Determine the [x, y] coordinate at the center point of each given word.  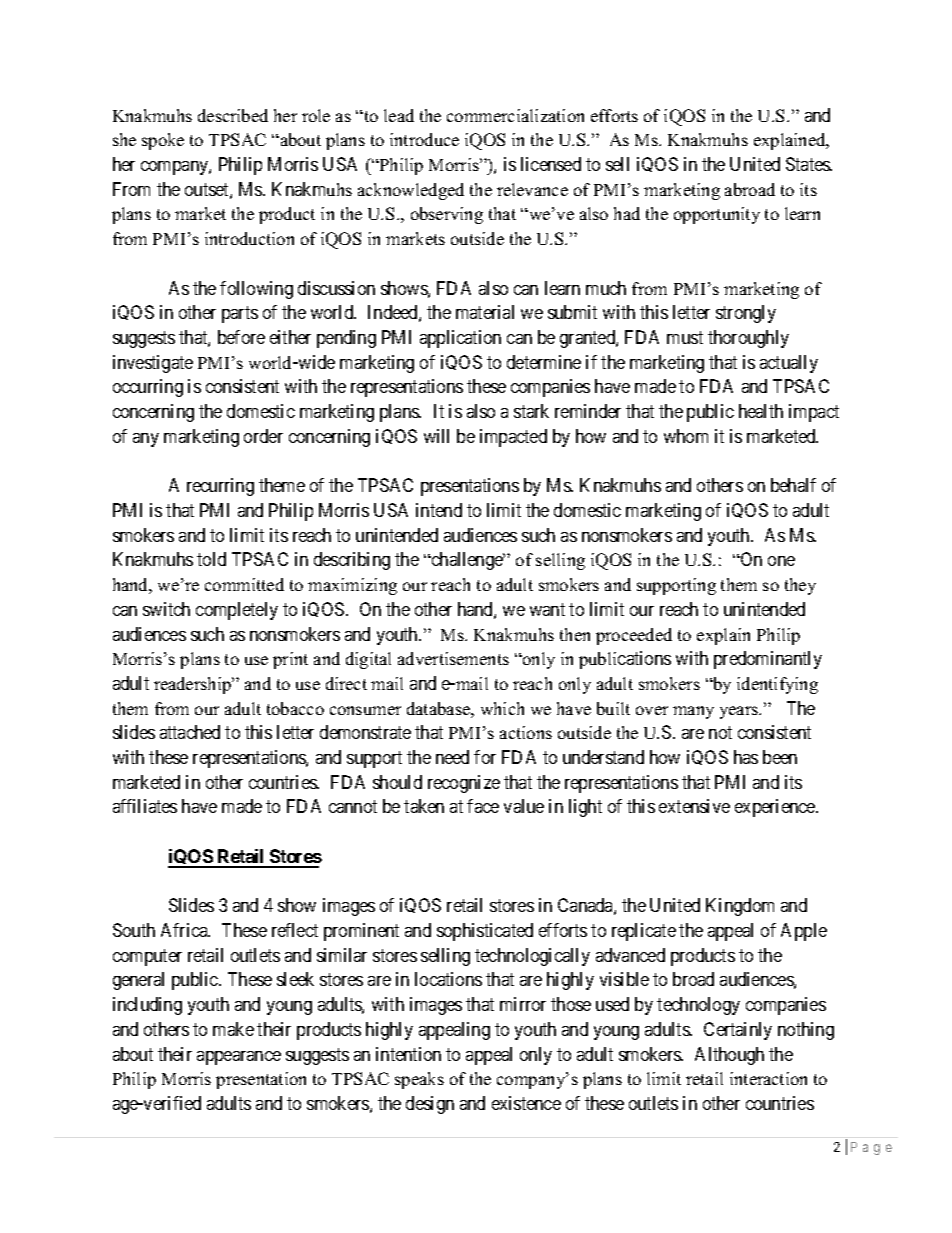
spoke [163, 141]
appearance [239, 1058]
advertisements [453, 658]
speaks [419, 1080]
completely [237, 611]
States [809, 164]
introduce [424, 139]
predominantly [768, 660]
